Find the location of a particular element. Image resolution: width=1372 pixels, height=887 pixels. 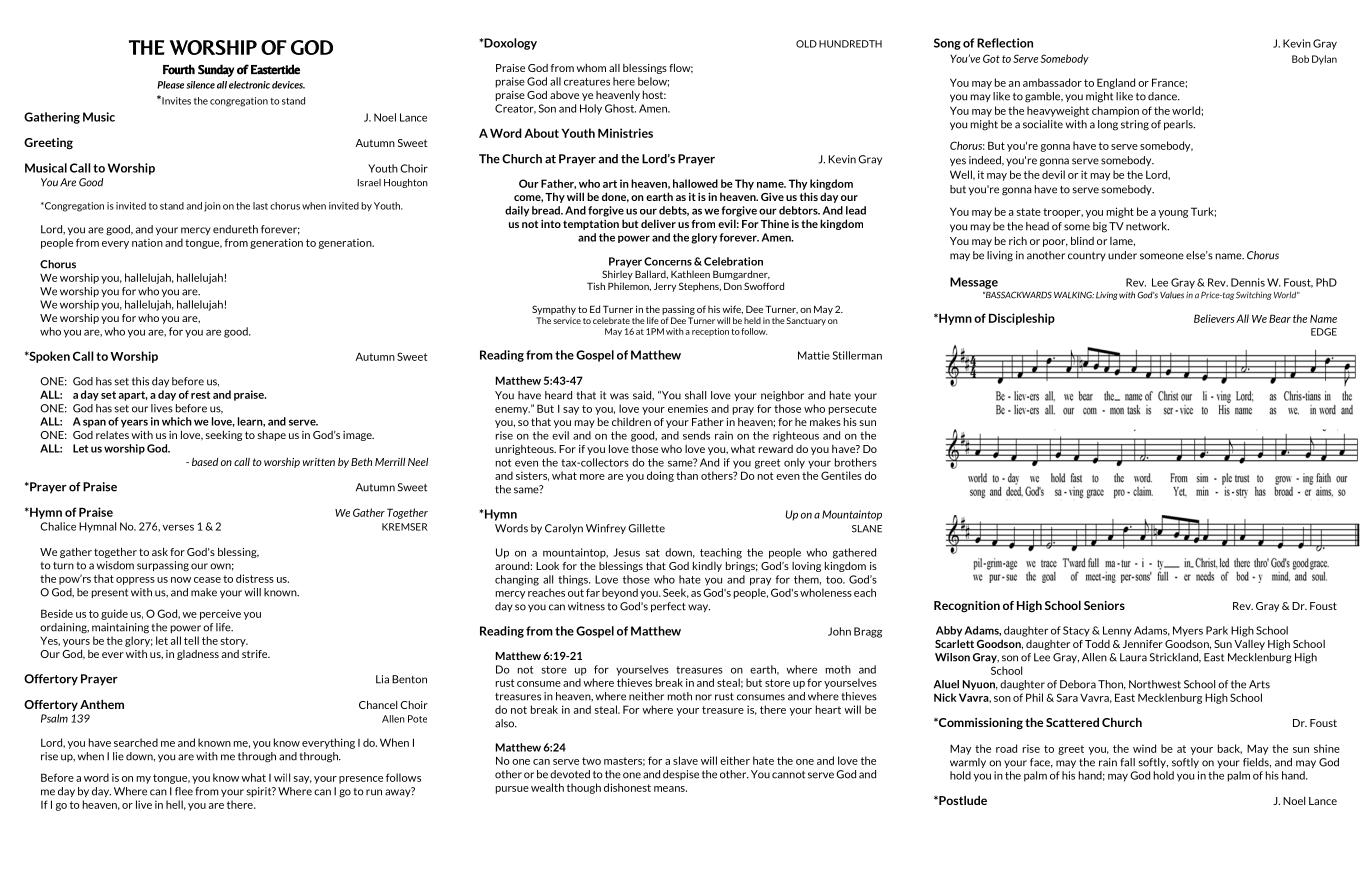

Stephens is located at coordinates (700, 287).
